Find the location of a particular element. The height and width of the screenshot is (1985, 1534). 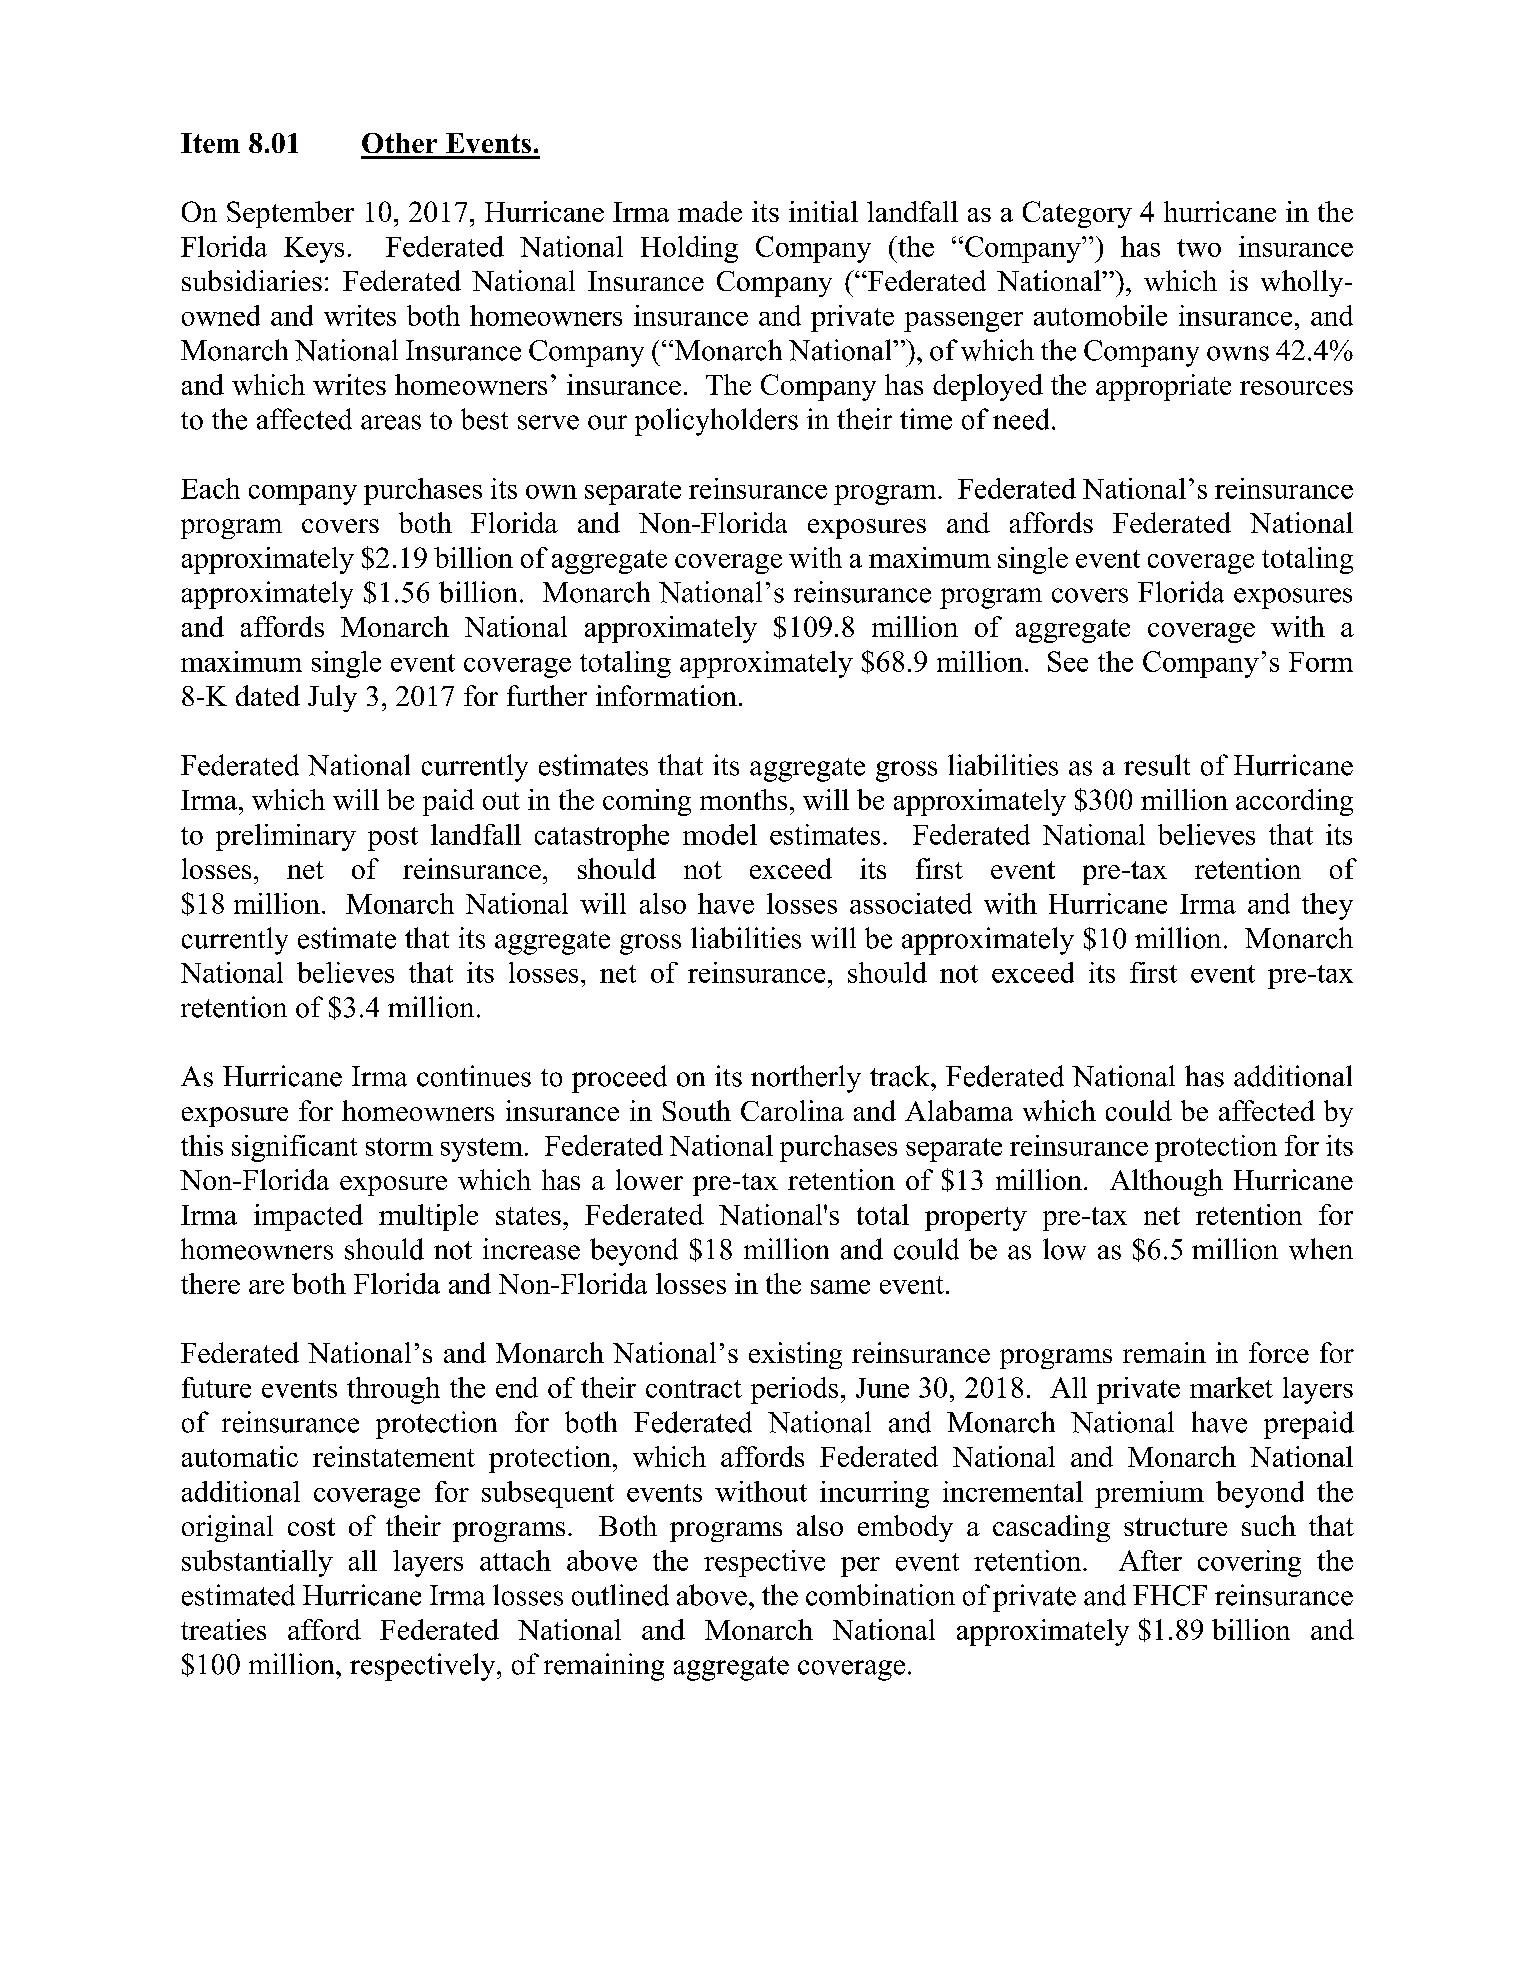

two is located at coordinates (1199, 248).
